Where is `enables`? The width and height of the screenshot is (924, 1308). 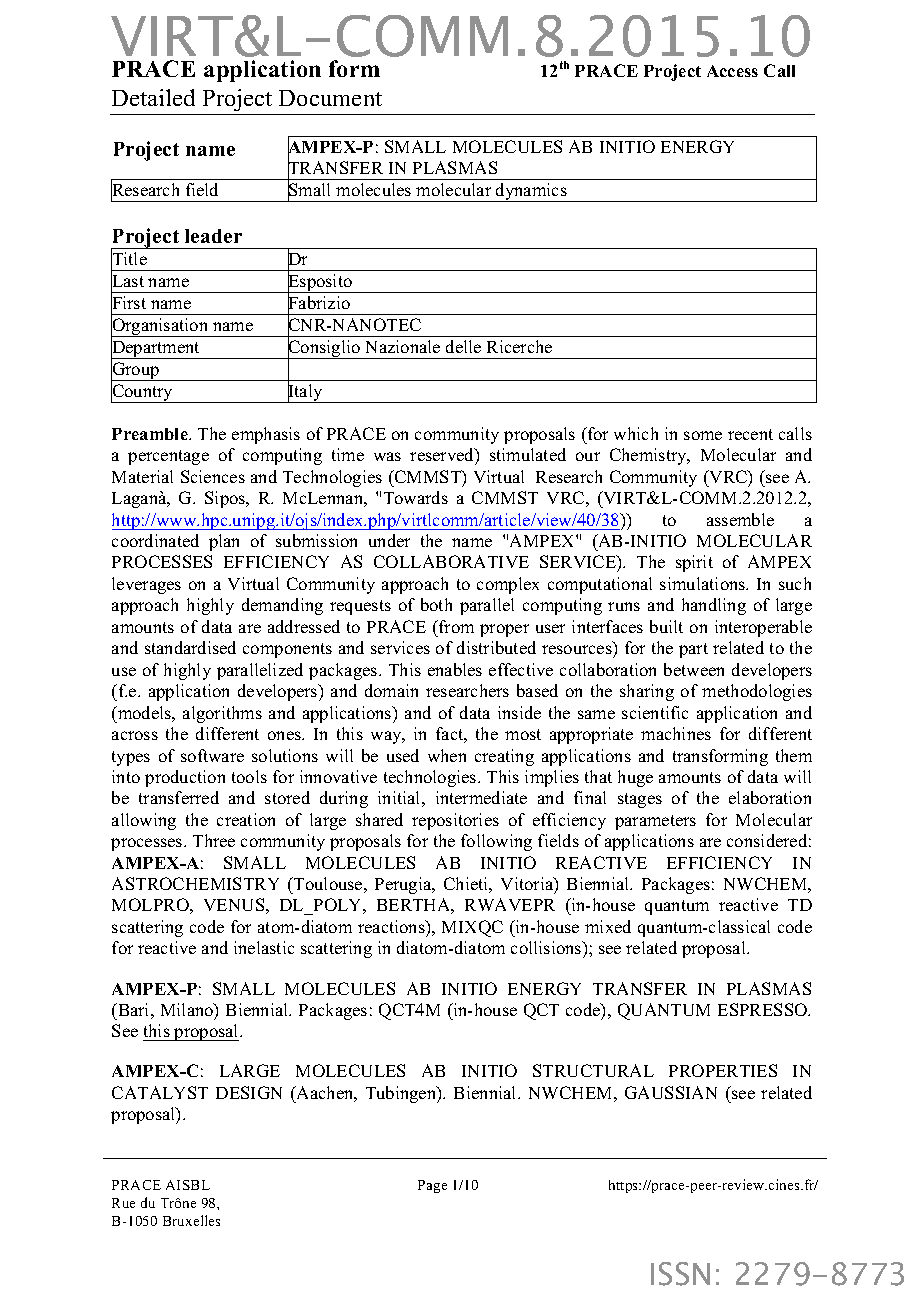 enables is located at coordinates (455, 669).
